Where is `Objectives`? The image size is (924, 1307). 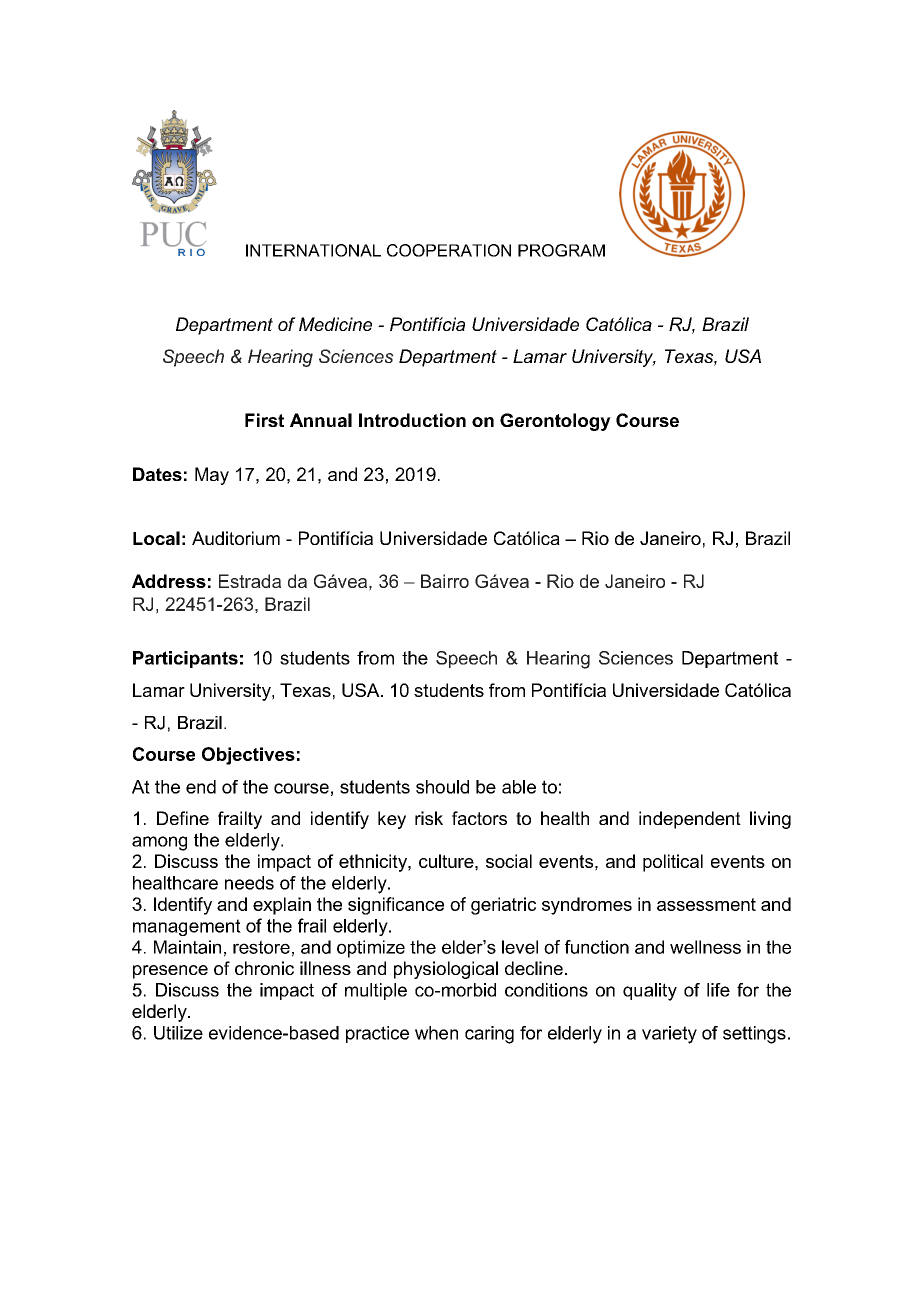
Objectives is located at coordinates (248, 756).
